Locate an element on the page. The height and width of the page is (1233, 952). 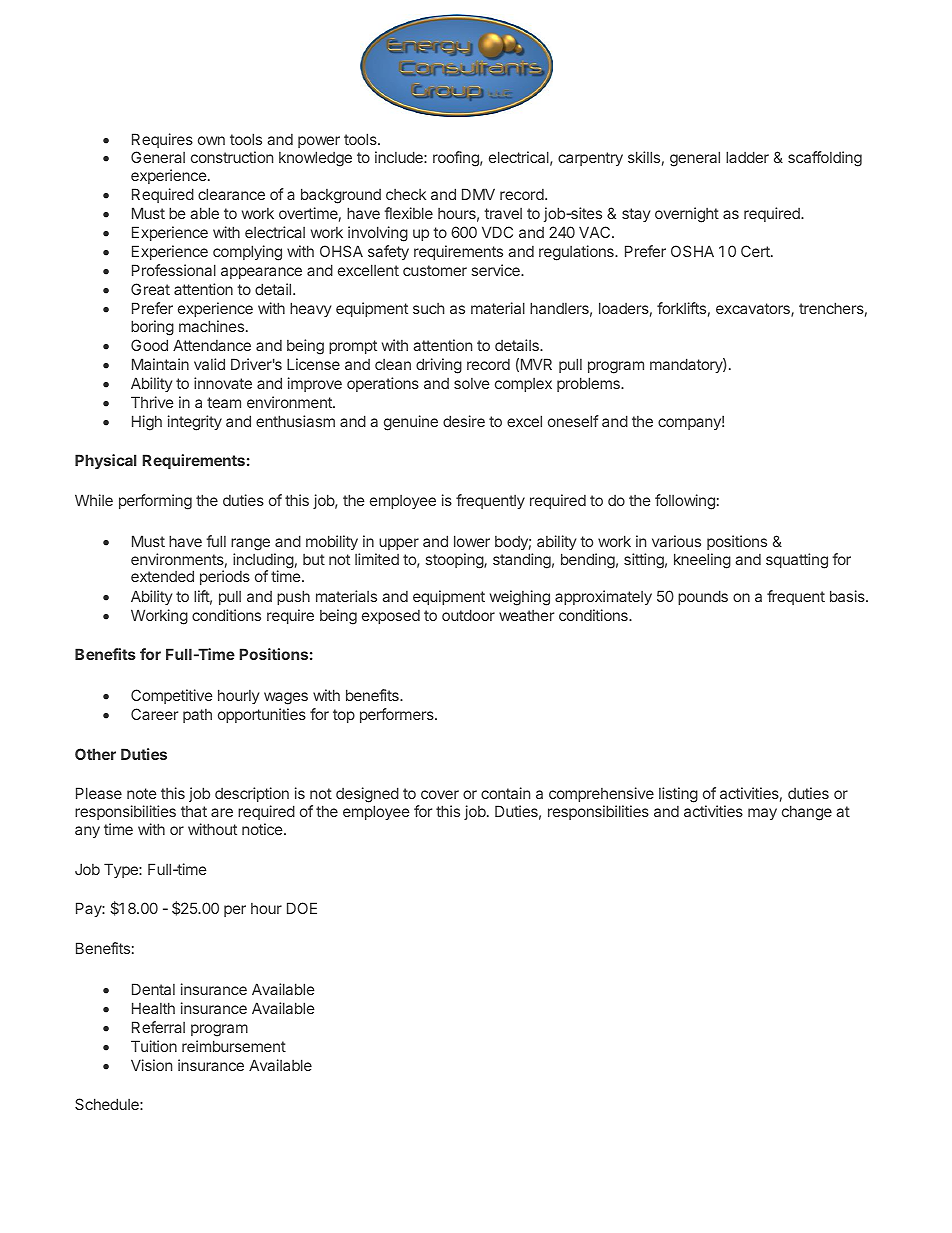
pounds is located at coordinates (703, 597).
